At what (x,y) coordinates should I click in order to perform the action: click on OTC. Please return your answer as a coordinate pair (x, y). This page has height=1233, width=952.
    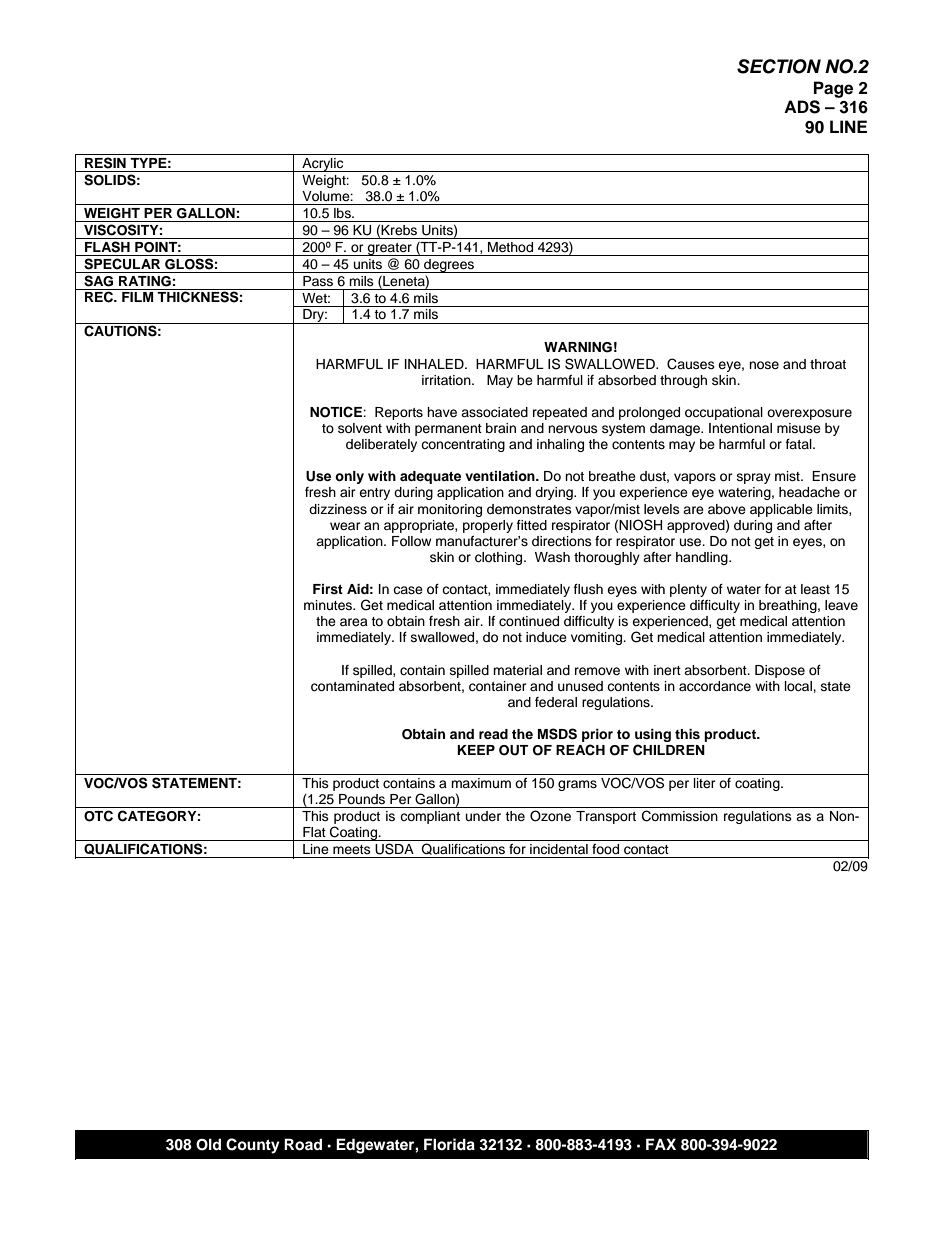
    Looking at the image, I should click on (98, 816).
